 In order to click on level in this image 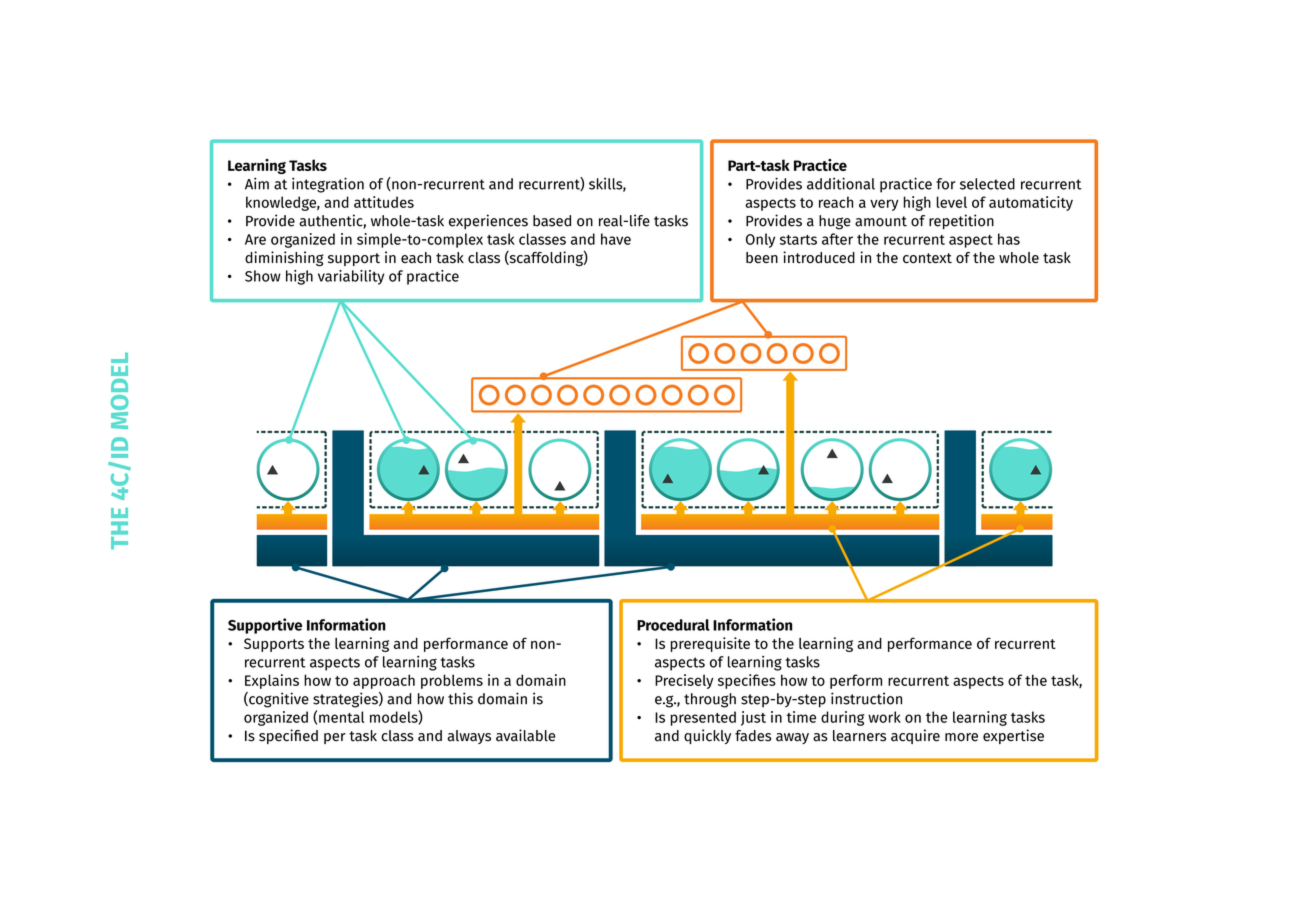, I will do `click(952, 202)`.
